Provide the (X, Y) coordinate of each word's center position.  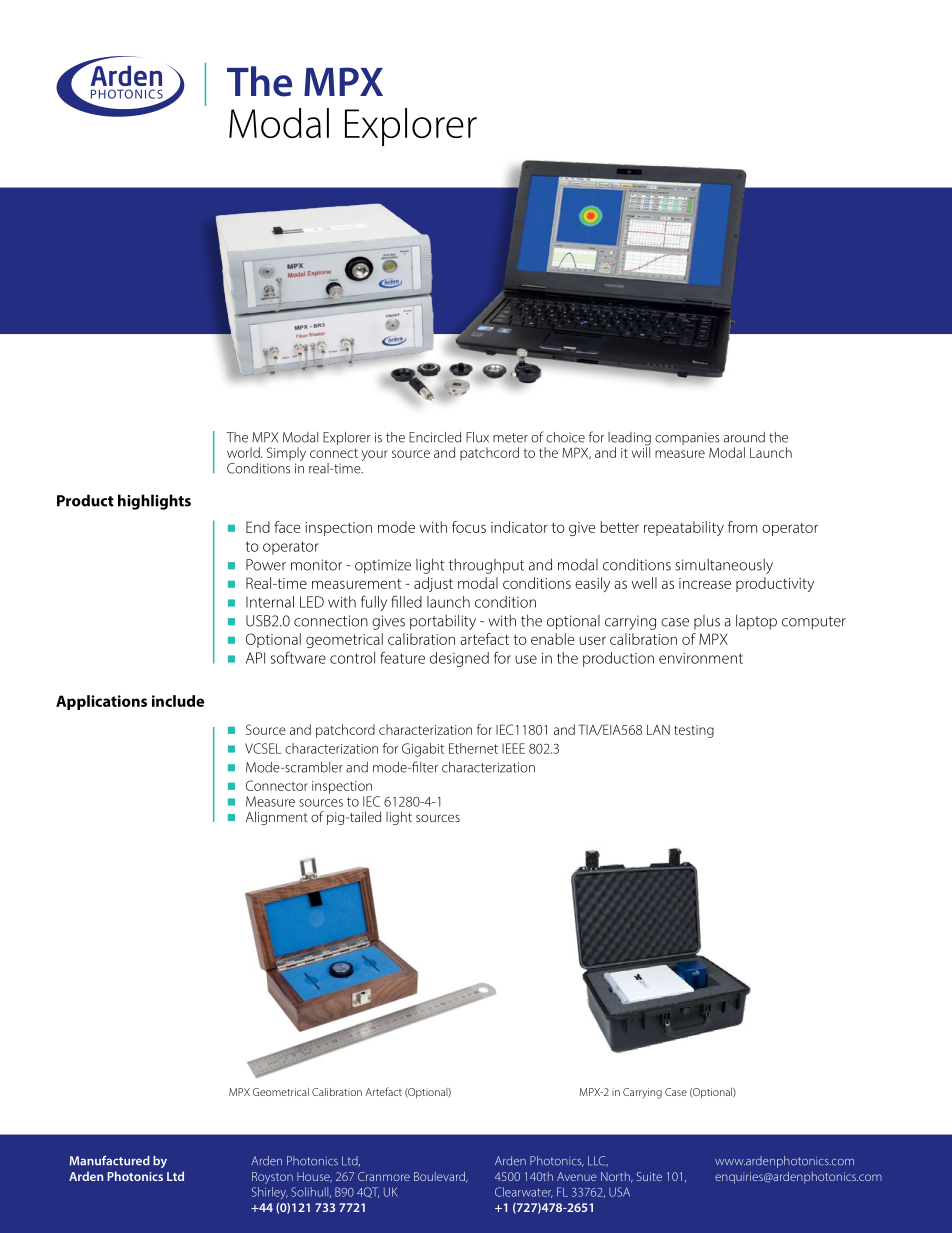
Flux (477, 437)
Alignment (277, 818)
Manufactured (110, 1161)
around (744, 437)
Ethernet (473, 748)
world (244, 452)
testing (694, 731)
